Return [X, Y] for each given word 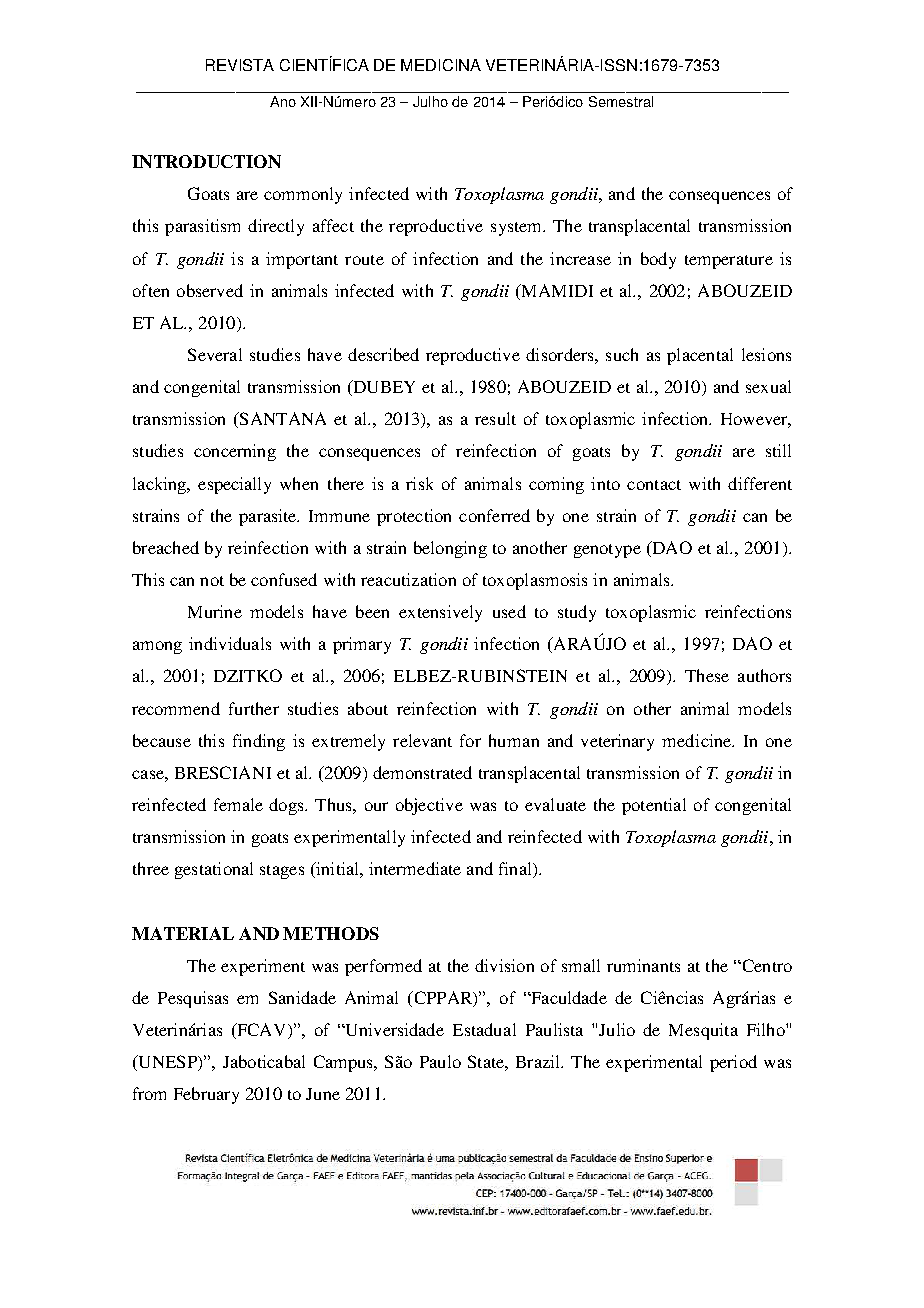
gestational [214, 870]
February [206, 1095]
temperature [729, 262]
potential [654, 806]
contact [654, 485]
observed [210, 290]
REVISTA [240, 65]
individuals [230, 643]
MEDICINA [441, 65]
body [658, 260]
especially [234, 485]
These [707, 675]
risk [419, 483]
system [517, 229]
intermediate [415, 868]
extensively [440, 613]
